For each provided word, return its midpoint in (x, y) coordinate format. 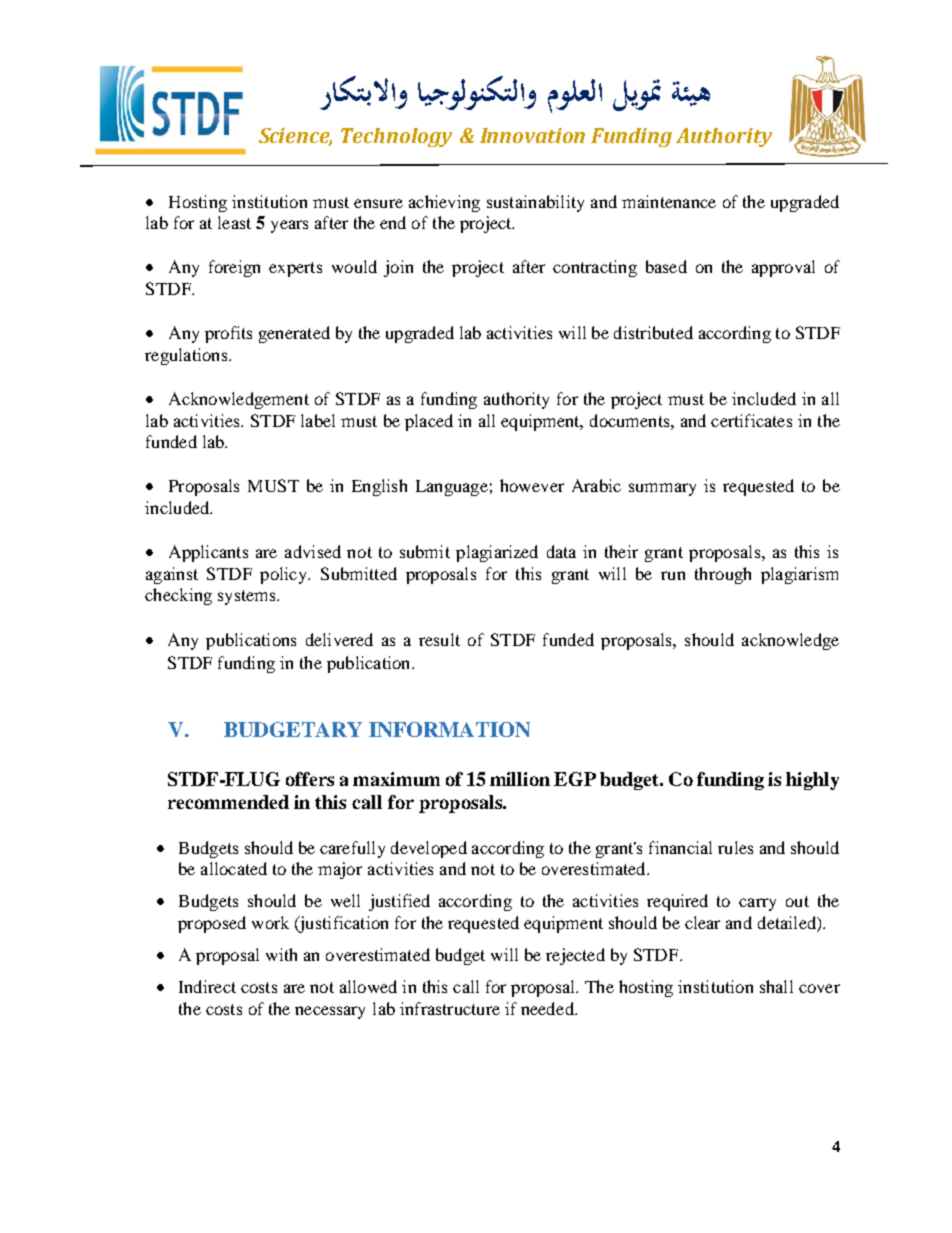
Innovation (532, 135)
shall (776, 986)
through (723, 575)
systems (248, 597)
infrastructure (450, 1008)
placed (429, 422)
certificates (751, 420)
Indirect (207, 986)
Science (295, 137)
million (520, 779)
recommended (228, 802)
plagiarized (497, 553)
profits (228, 334)
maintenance (669, 201)
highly (812, 781)
